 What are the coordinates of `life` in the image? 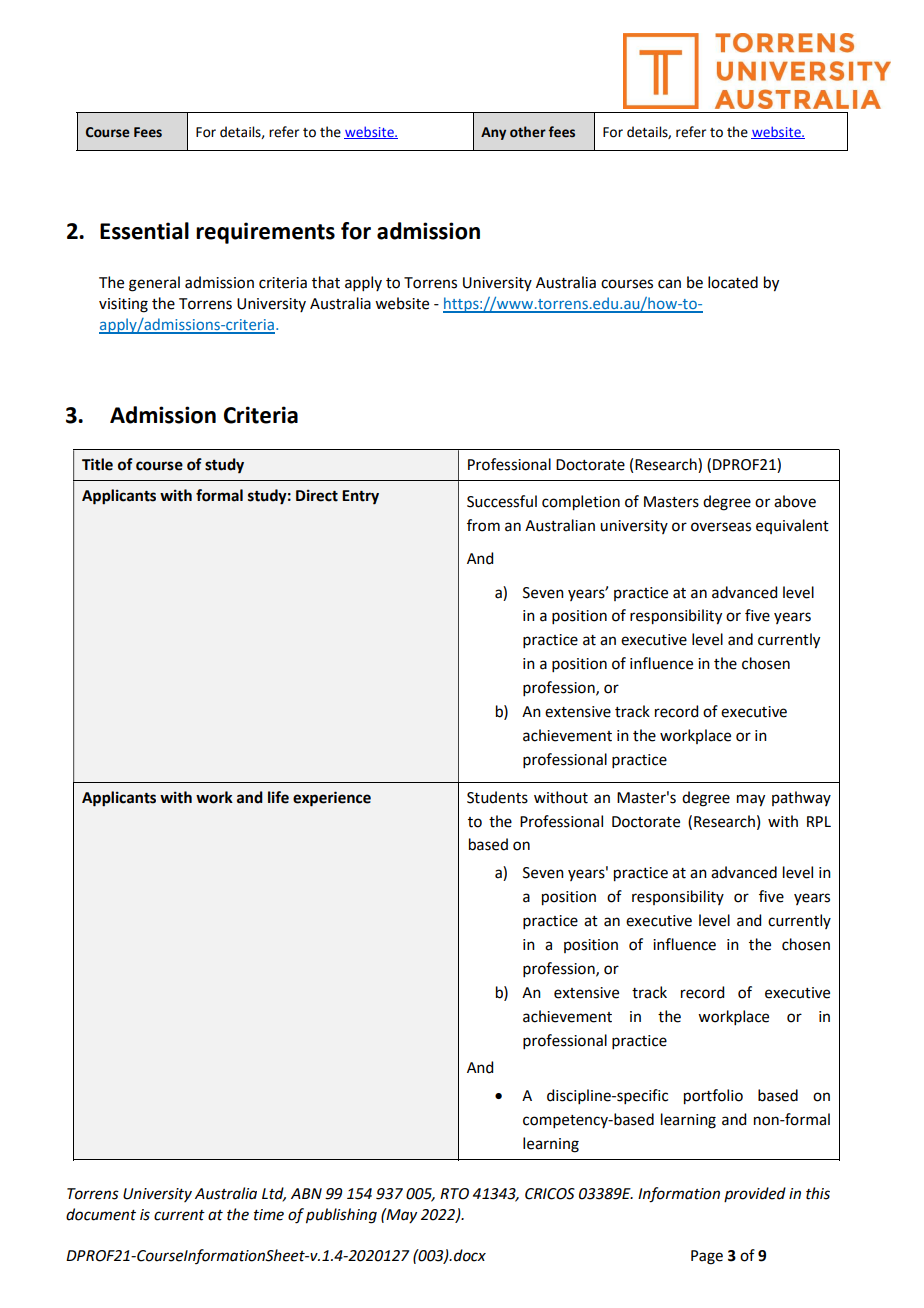 It's located at (278, 797).
